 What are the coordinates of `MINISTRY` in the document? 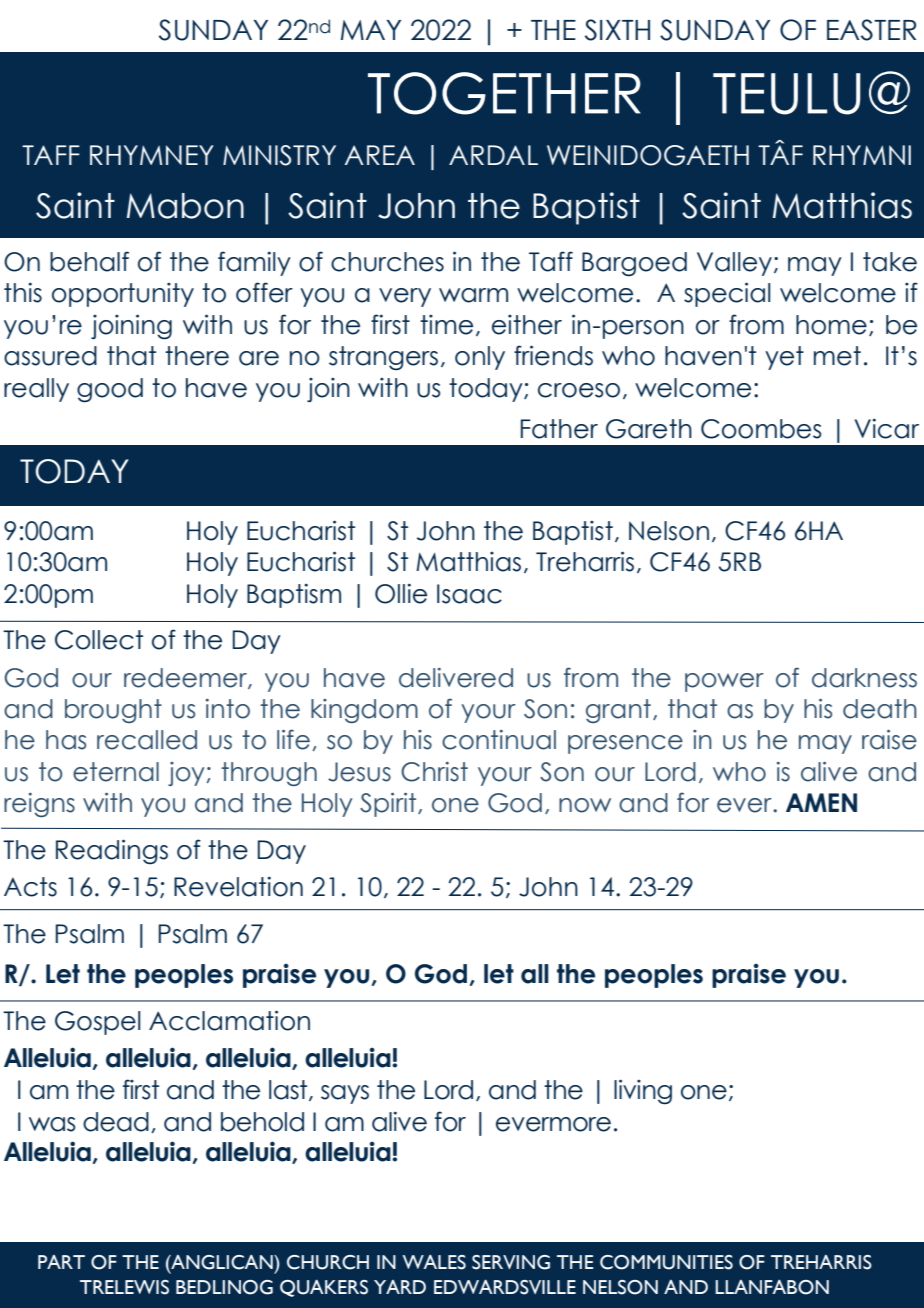 It's located at (279, 155).
